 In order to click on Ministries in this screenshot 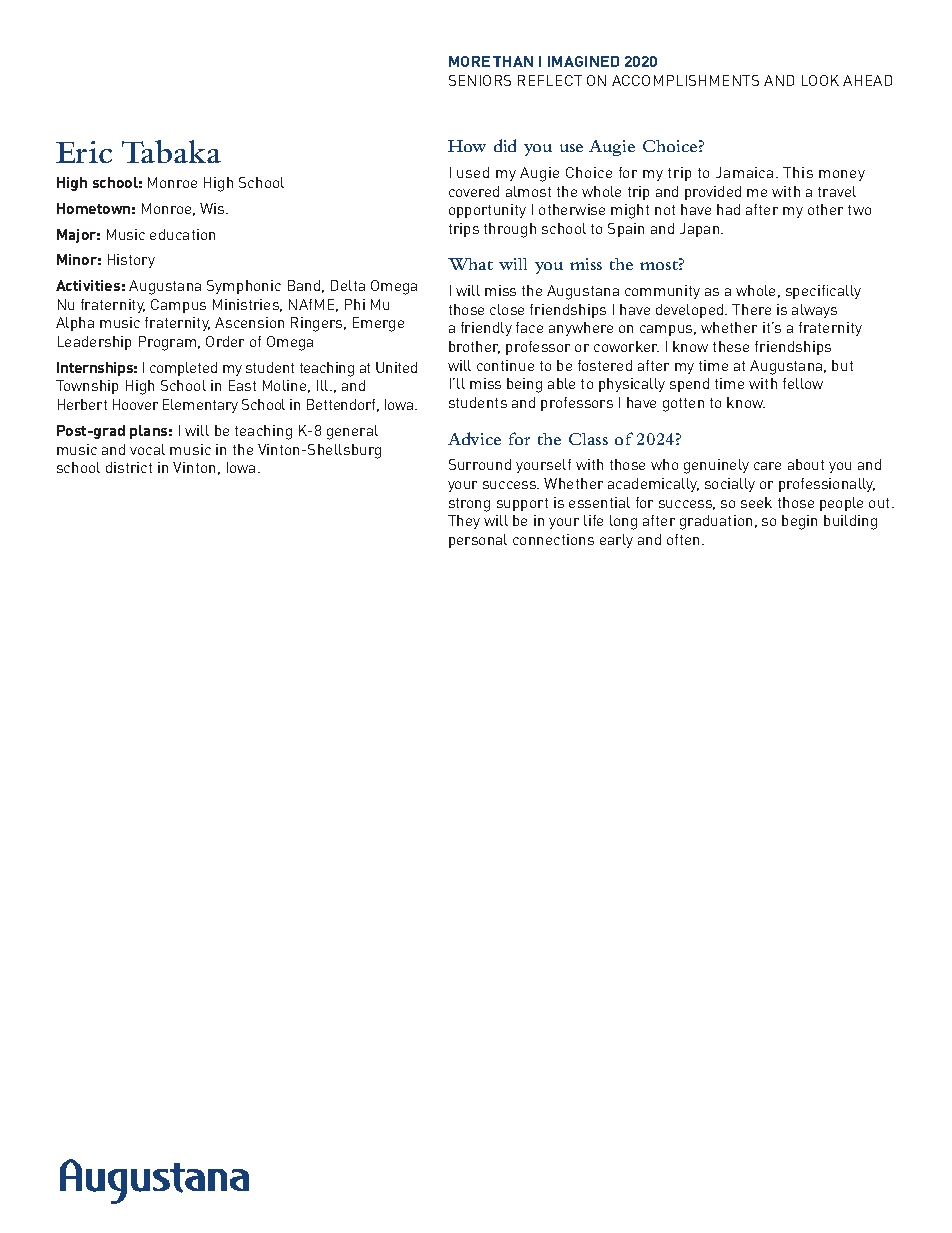, I will do `click(247, 305)`.
